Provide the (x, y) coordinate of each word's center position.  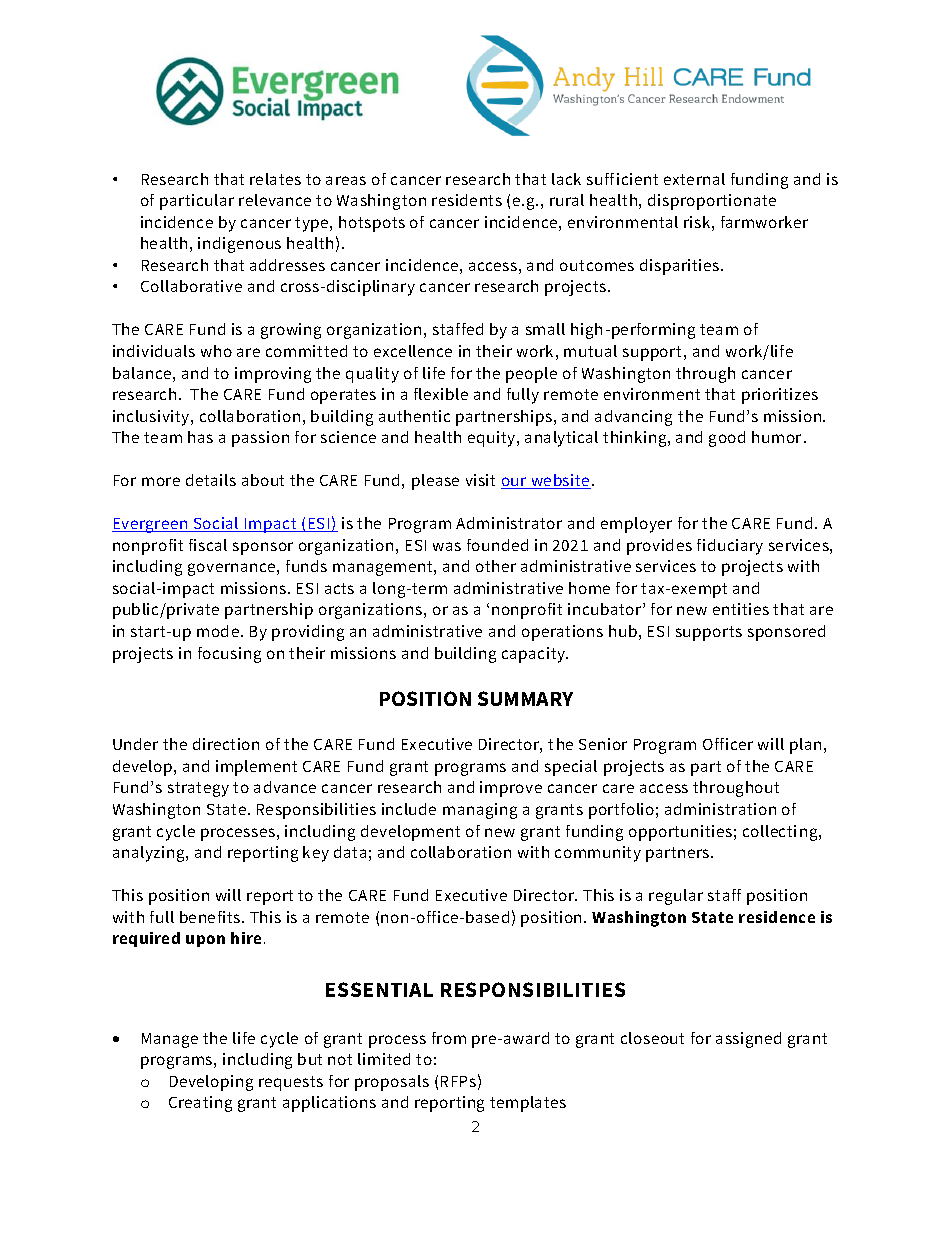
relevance (275, 200)
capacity (535, 655)
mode (218, 631)
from (449, 1038)
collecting (781, 833)
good (727, 439)
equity (493, 439)
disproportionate (712, 202)
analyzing (150, 854)
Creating (200, 1104)
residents (467, 200)
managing (480, 811)
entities (741, 609)
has (200, 437)
